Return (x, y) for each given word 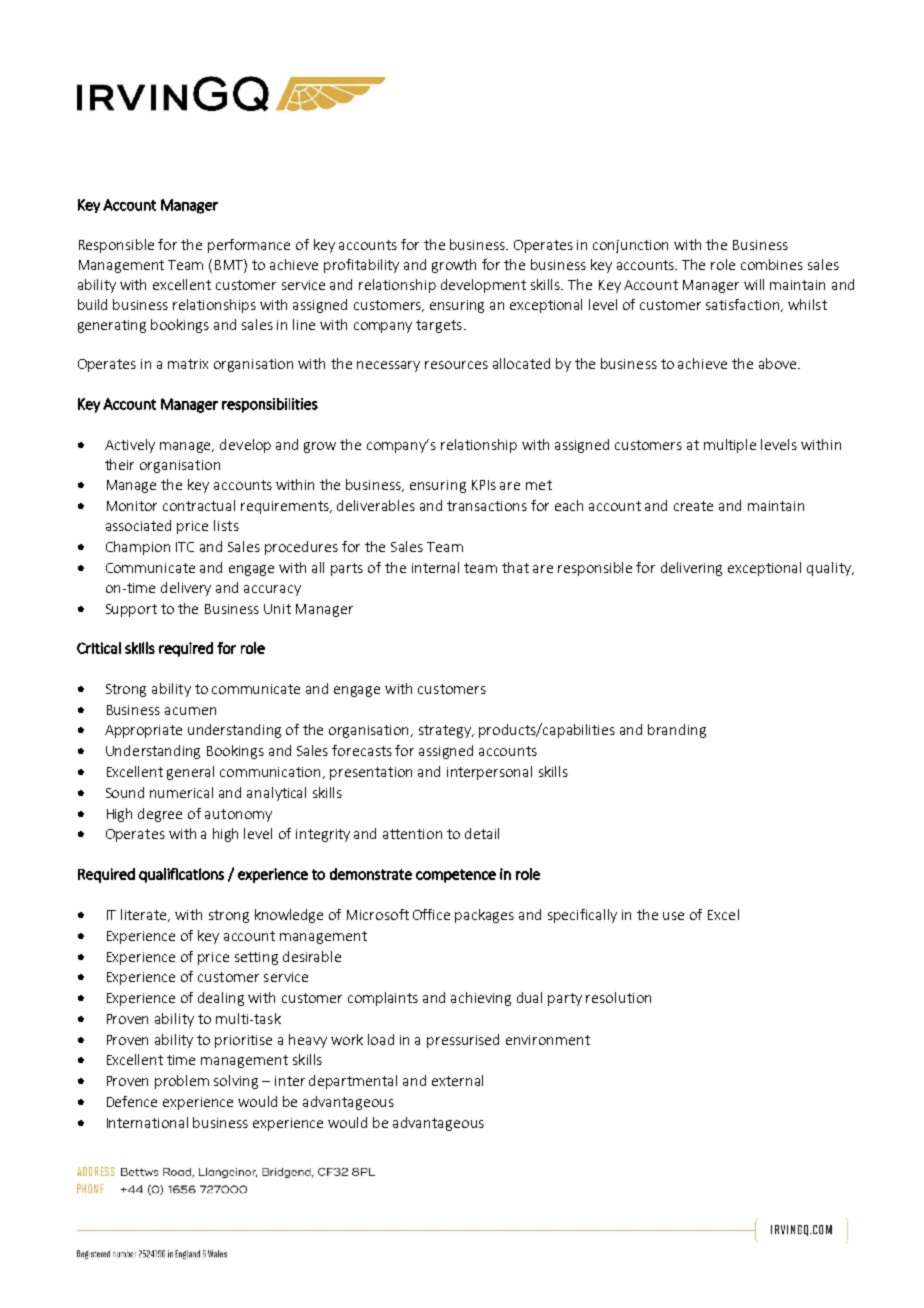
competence (456, 876)
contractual (199, 505)
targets (440, 326)
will (754, 284)
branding (677, 731)
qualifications (181, 875)
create (693, 506)
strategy (446, 731)
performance (249, 246)
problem (182, 1082)
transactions (487, 506)
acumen (190, 711)
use (673, 916)
